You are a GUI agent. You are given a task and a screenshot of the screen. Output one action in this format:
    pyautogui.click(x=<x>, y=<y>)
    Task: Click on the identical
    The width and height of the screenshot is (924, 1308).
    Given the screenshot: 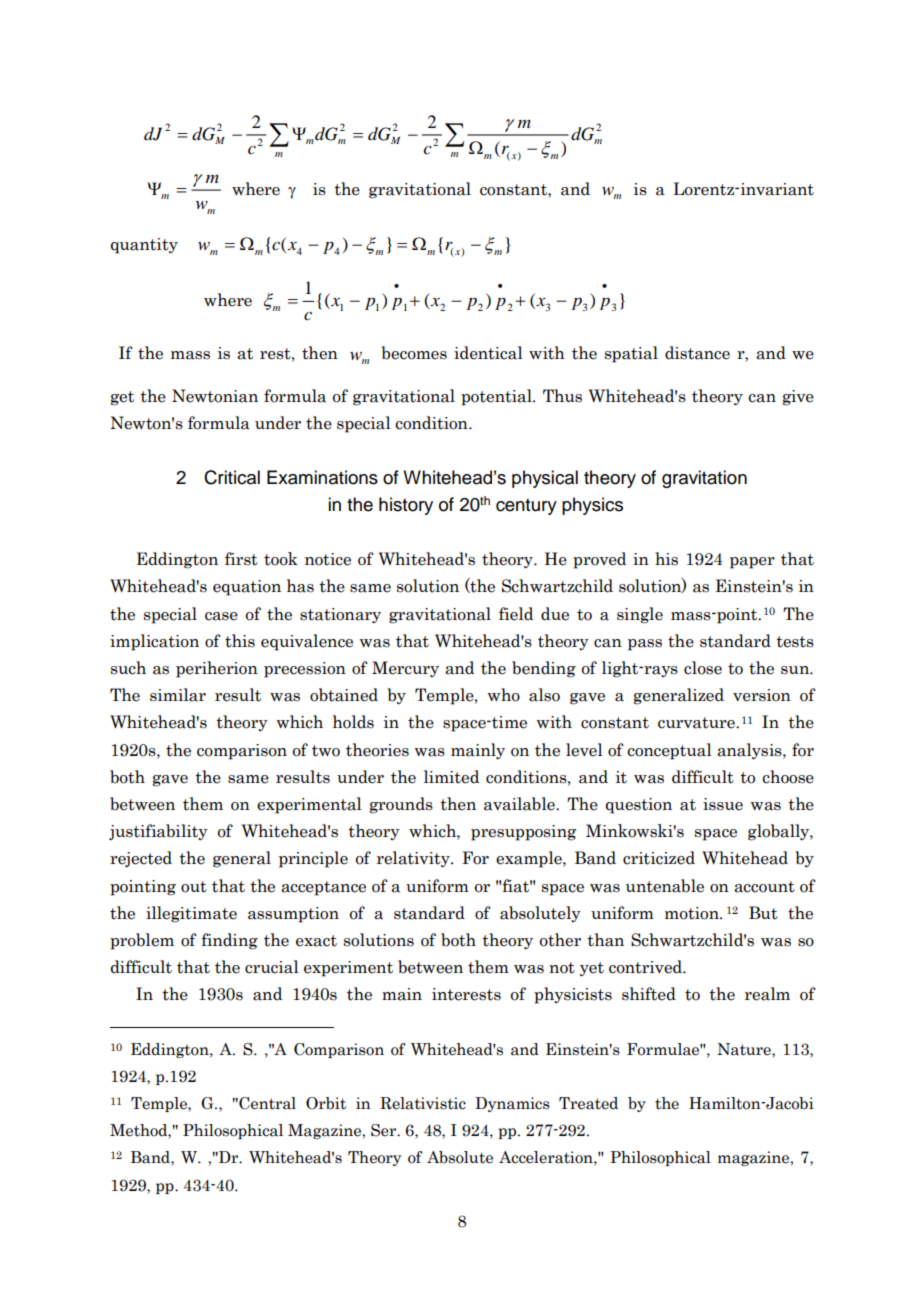 What is the action you would take?
    pyautogui.click(x=488, y=353)
